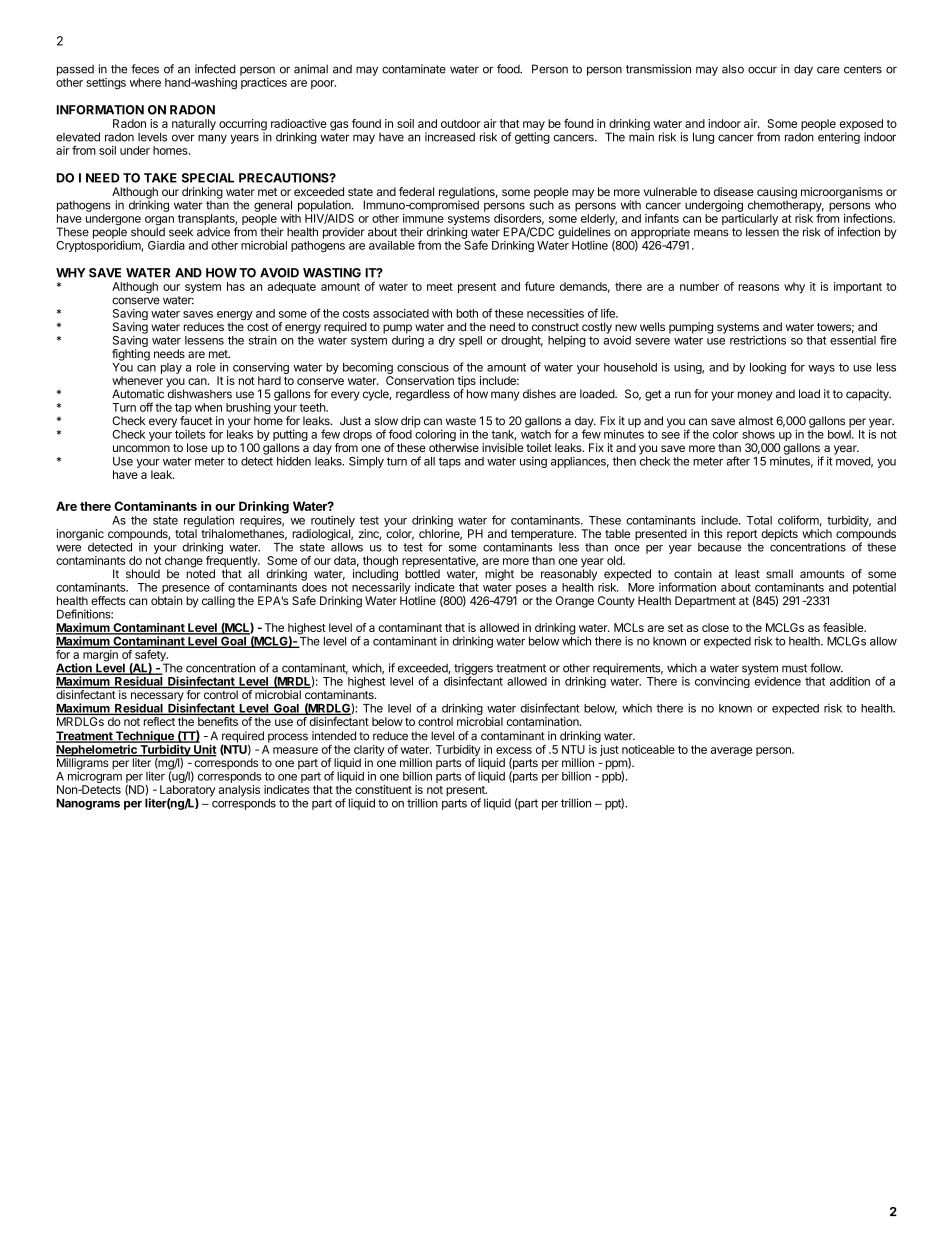  I want to click on invisible, so click(503, 447).
